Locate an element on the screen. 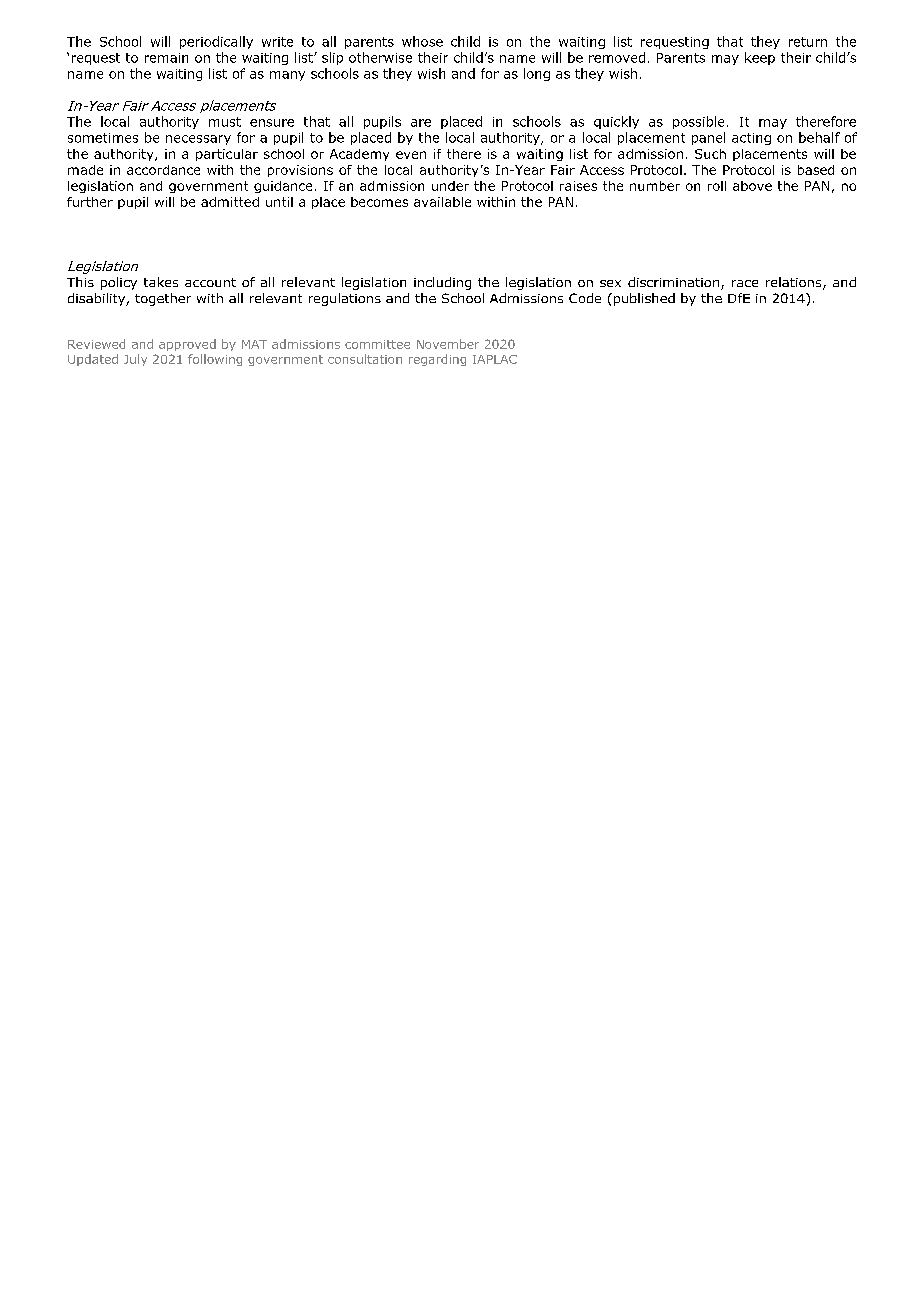  necessary is located at coordinates (198, 140).
